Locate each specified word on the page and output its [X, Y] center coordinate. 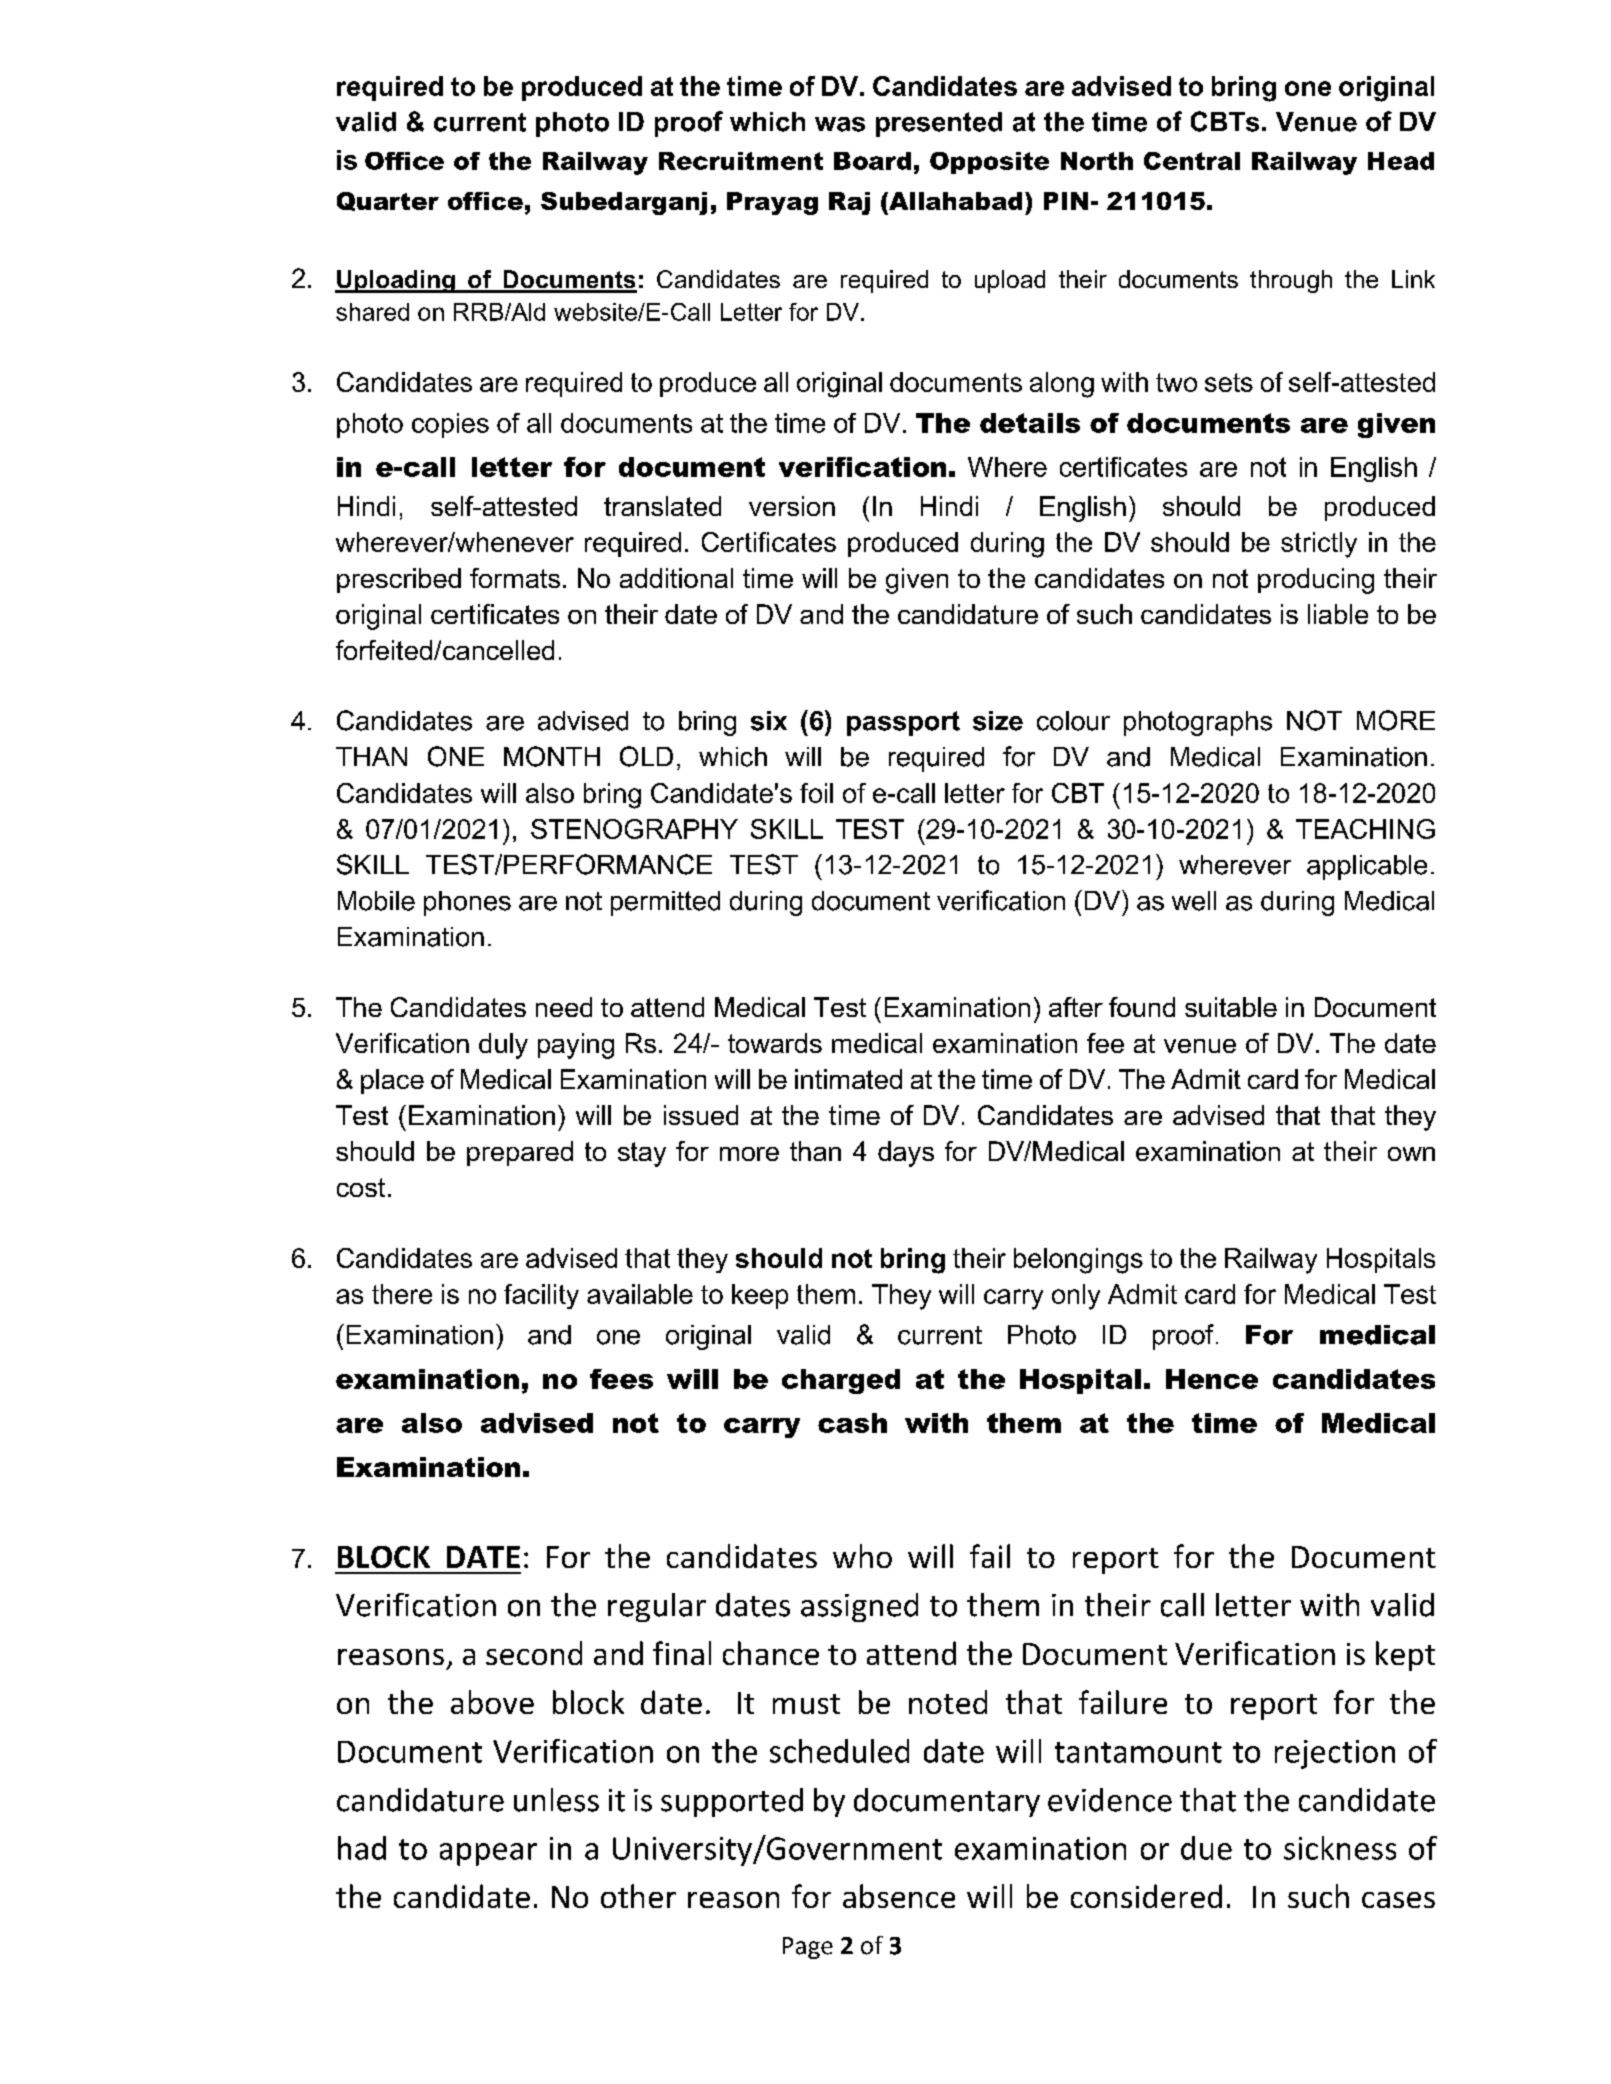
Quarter [388, 201]
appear [488, 1854]
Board [872, 161]
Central [1192, 161]
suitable [1231, 1007]
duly [503, 1046]
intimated [848, 1079]
